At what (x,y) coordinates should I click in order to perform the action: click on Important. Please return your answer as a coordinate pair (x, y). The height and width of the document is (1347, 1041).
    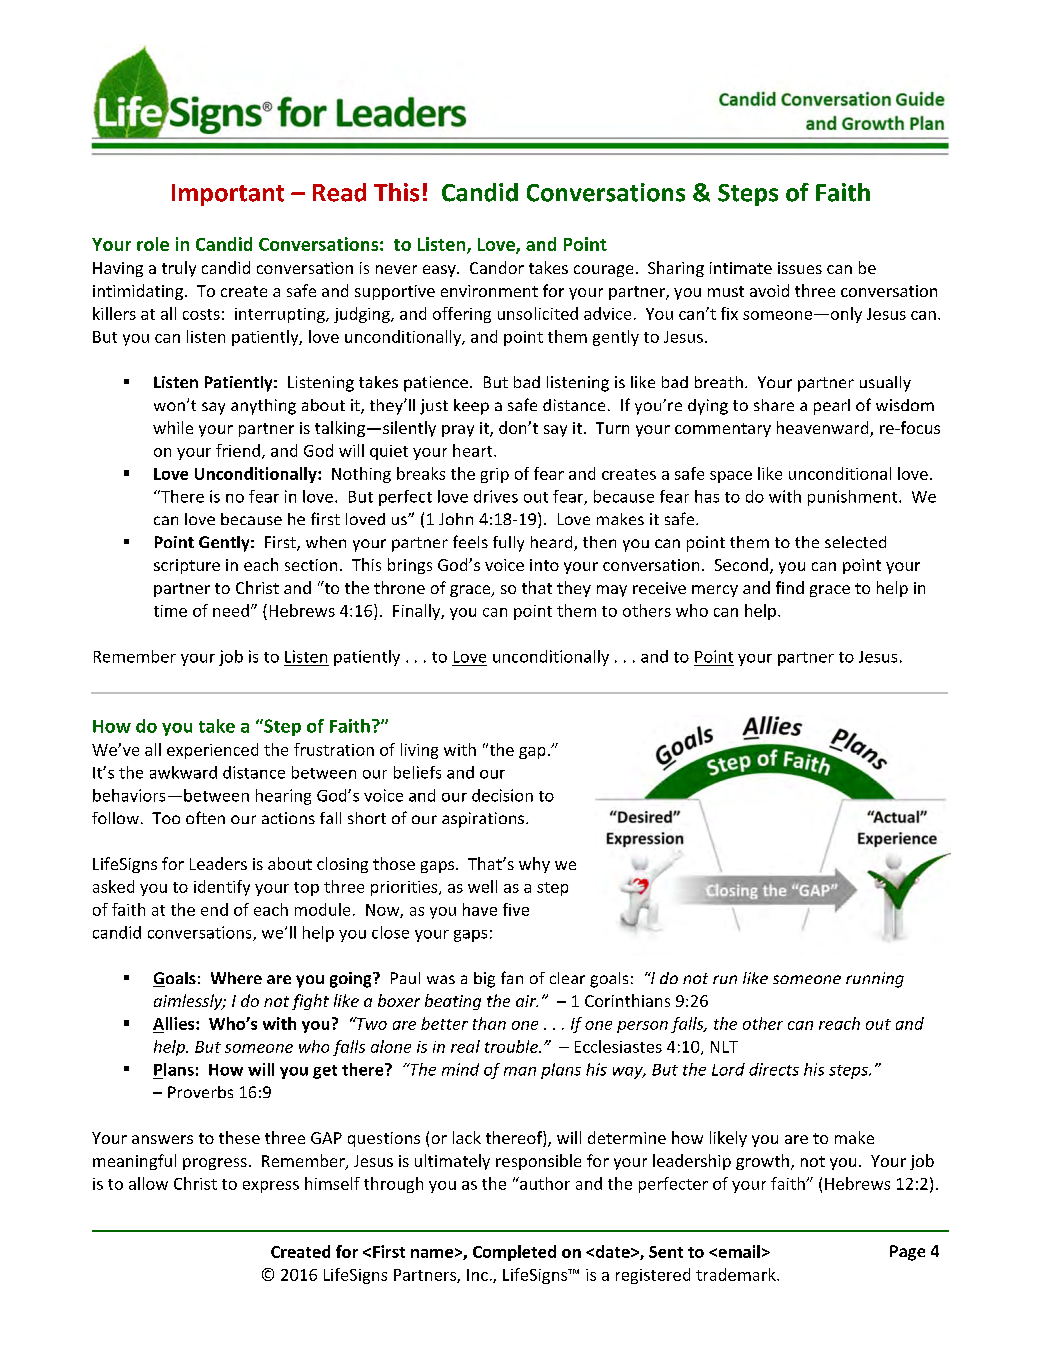
    Looking at the image, I should click on (228, 195).
